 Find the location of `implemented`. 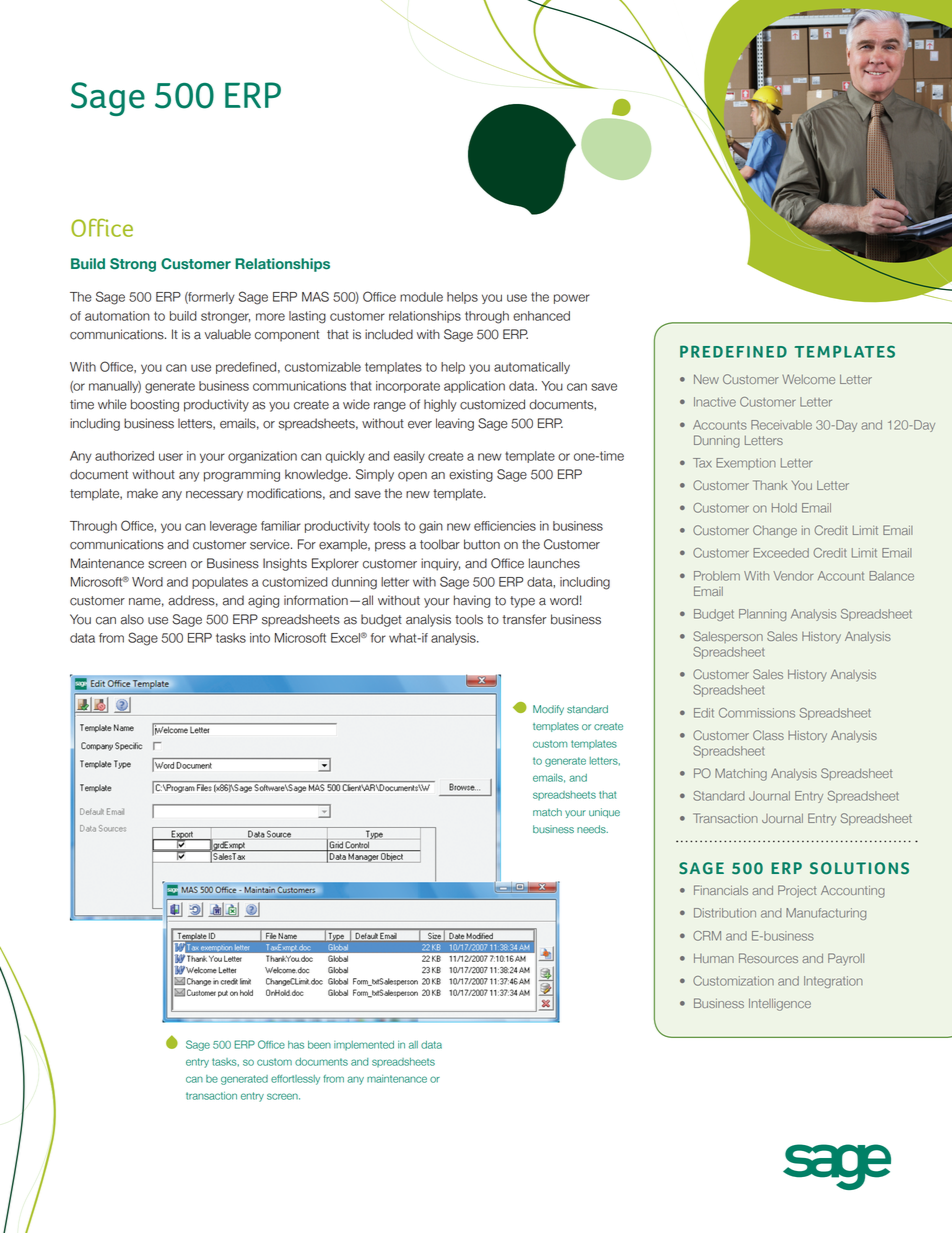

implemented is located at coordinates (364, 1045).
